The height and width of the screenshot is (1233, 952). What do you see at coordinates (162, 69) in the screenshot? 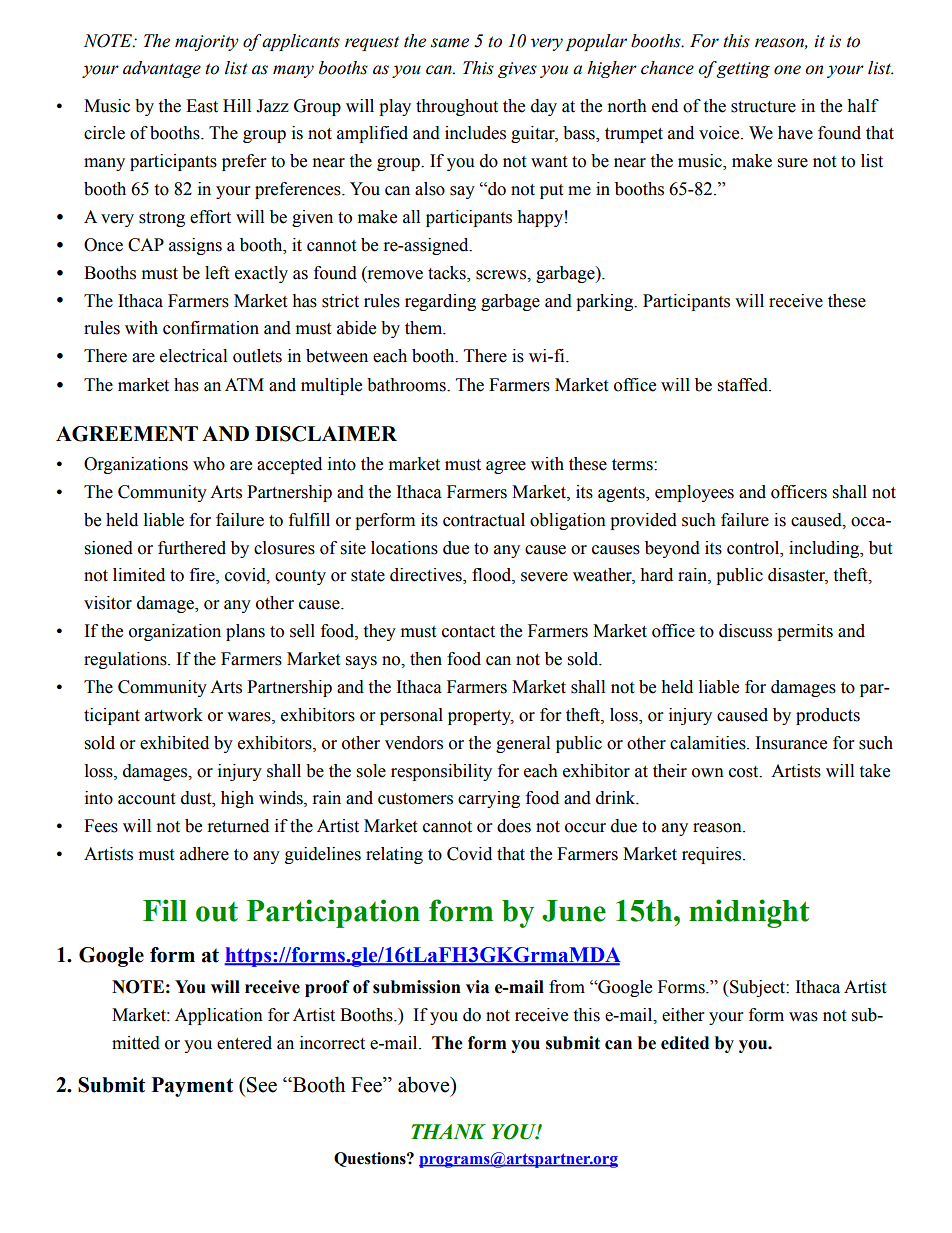
I see `advantage` at bounding box center [162, 69].
